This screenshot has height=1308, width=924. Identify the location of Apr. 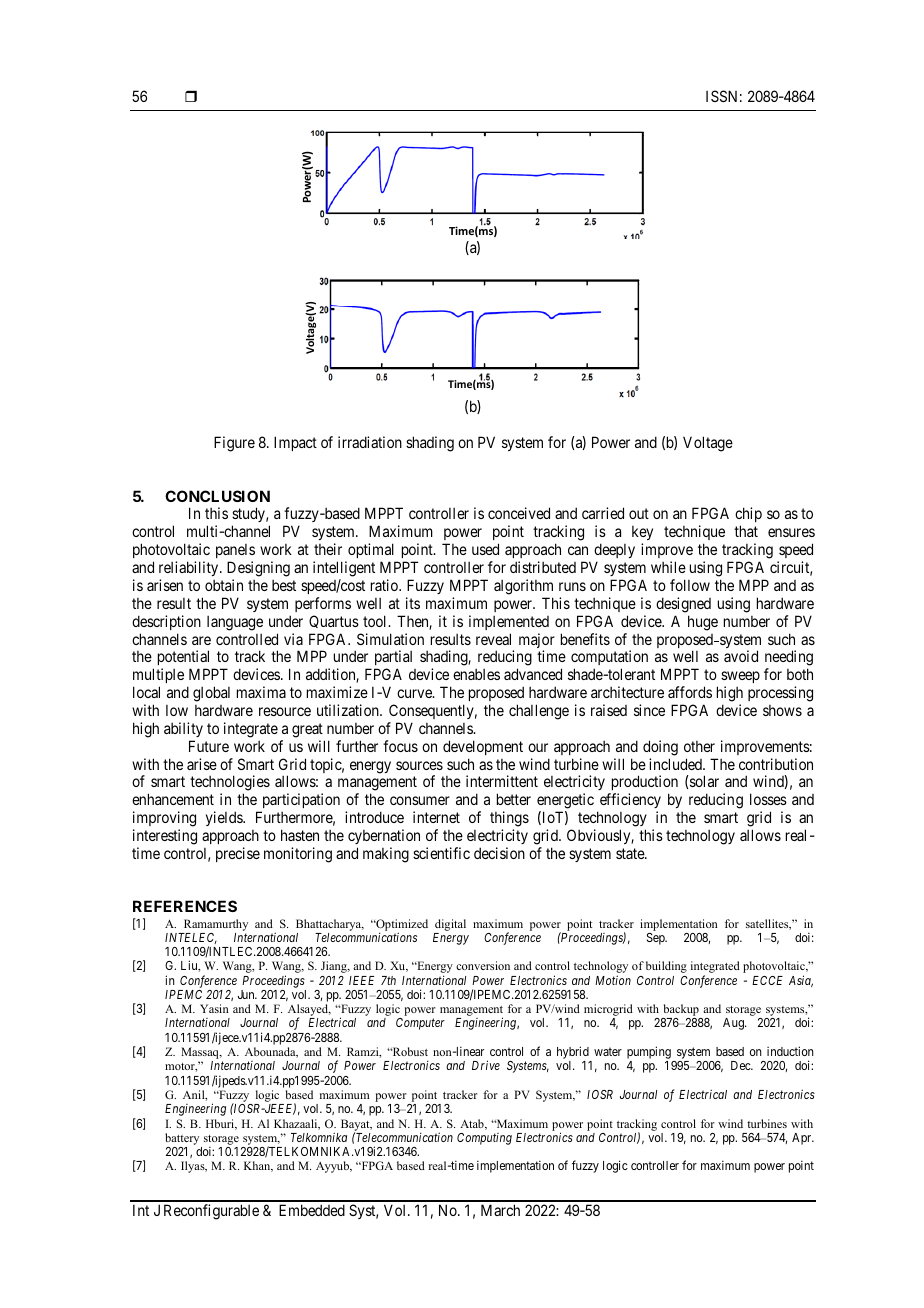
(803, 1139).
